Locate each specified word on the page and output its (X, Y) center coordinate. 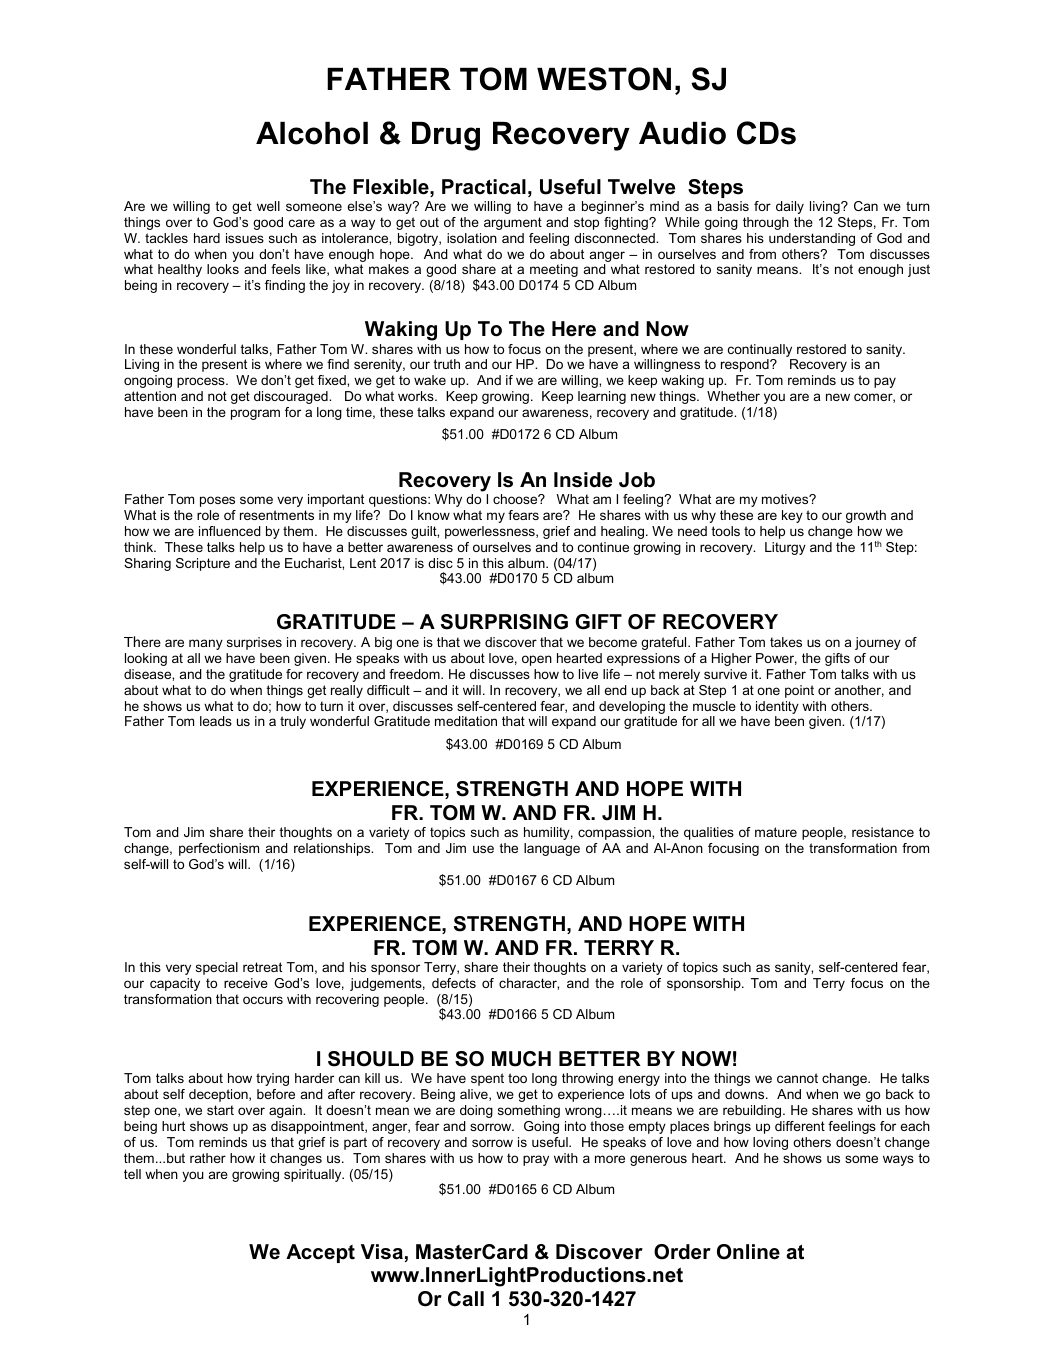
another (859, 691)
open (537, 660)
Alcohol (312, 133)
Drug (446, 136)
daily (790, 207)
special (217, 968)
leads (216, 721)
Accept (320, 1253)
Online (748, 1252)
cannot (797, 1078)
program (255, 414)
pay (885, 382)
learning (602, 397)
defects (454, 983)
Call (466, 1299)
